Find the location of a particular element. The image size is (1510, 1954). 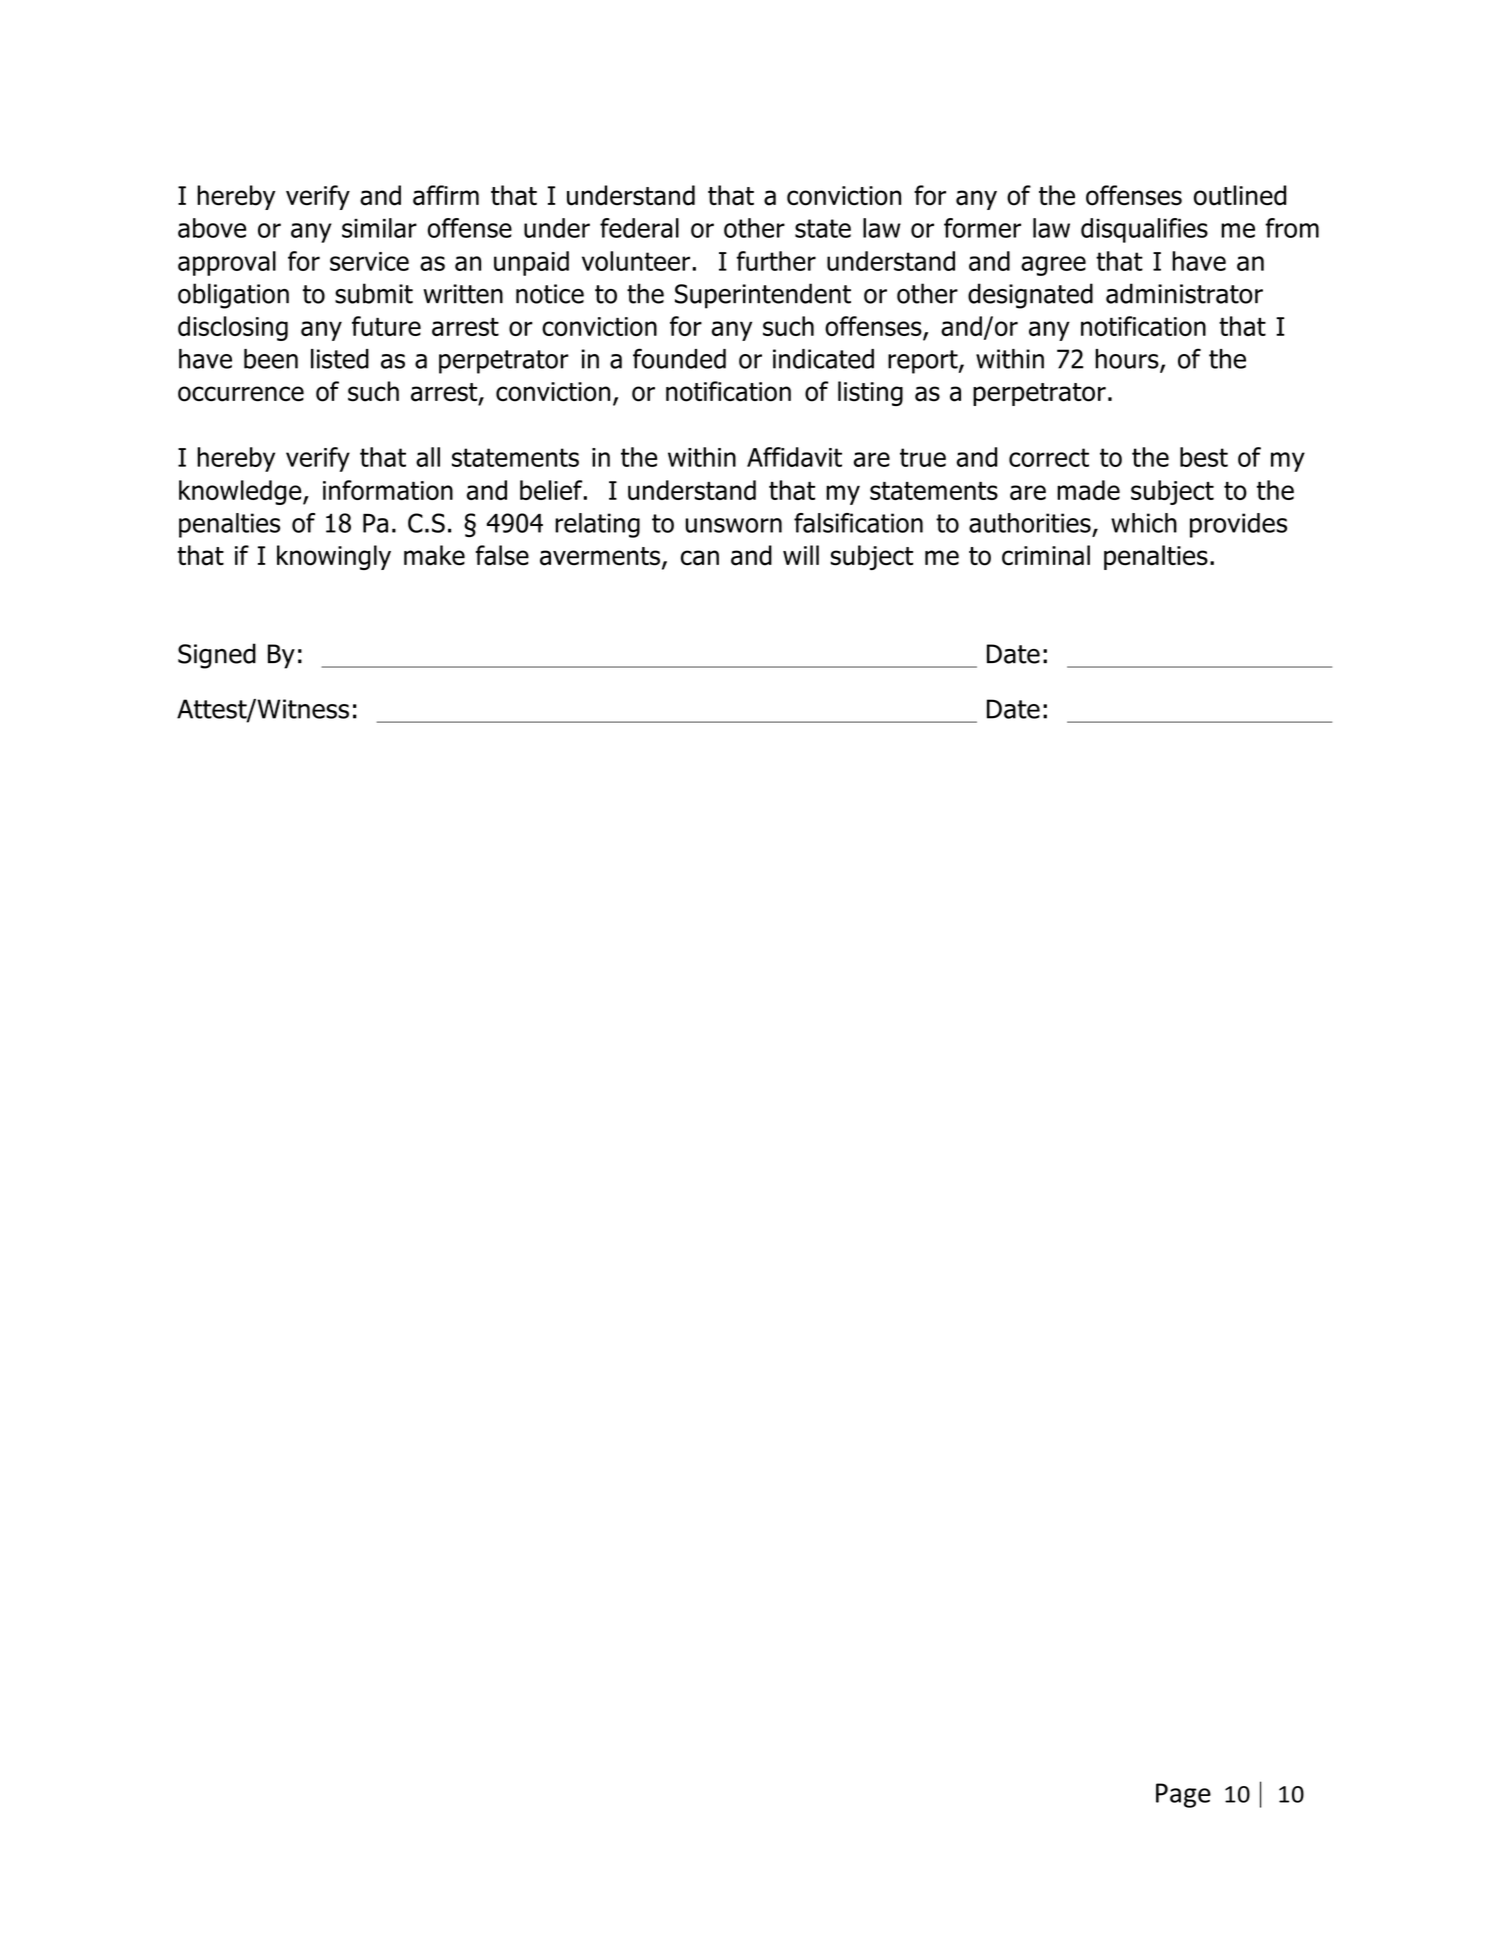

Signed is located at coordinates (217, 656).
